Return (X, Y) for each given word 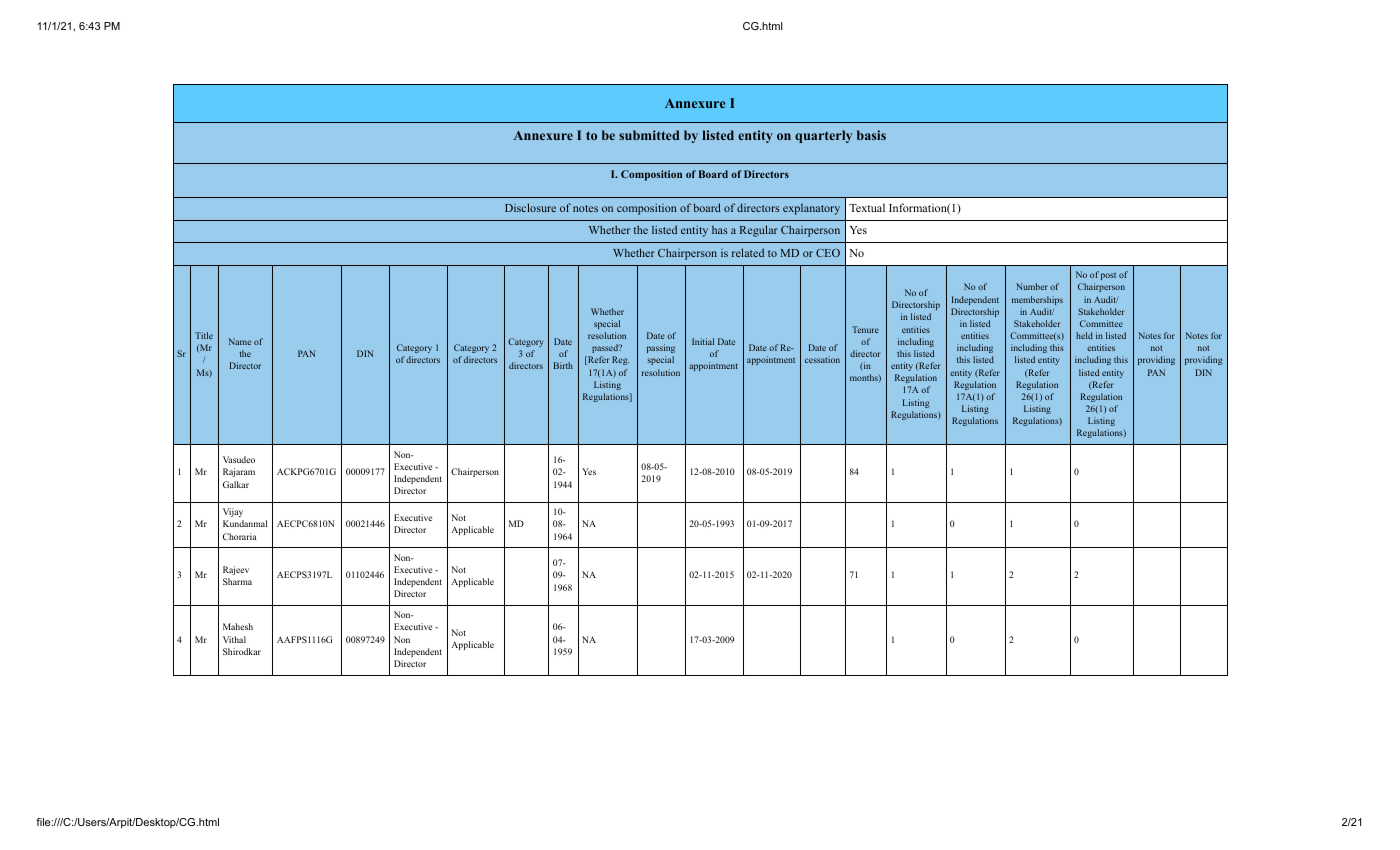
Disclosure (530, 207)
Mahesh (238, 626)
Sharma (237, 581)
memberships (1037, 300)
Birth (563, 365)
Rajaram (239, 472)
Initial (703, 341)
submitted (649, 135)
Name (240, 341)
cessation (822, 359)
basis (871, 135)
